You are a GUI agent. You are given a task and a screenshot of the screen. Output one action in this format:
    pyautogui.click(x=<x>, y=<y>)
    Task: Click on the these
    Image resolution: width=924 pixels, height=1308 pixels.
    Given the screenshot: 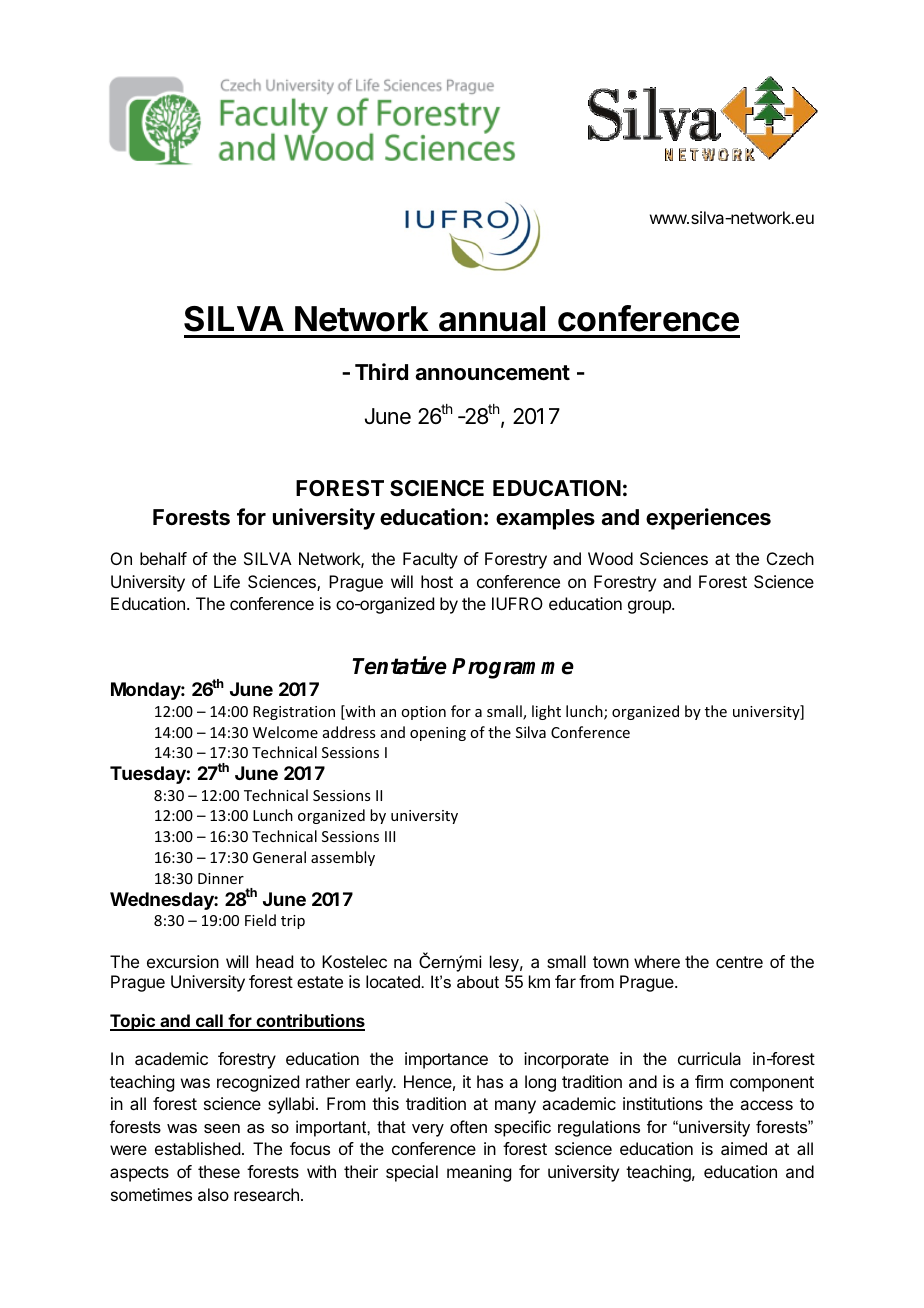 What is the action you would take?
    pyautogui.click(x=219, y=1171)
